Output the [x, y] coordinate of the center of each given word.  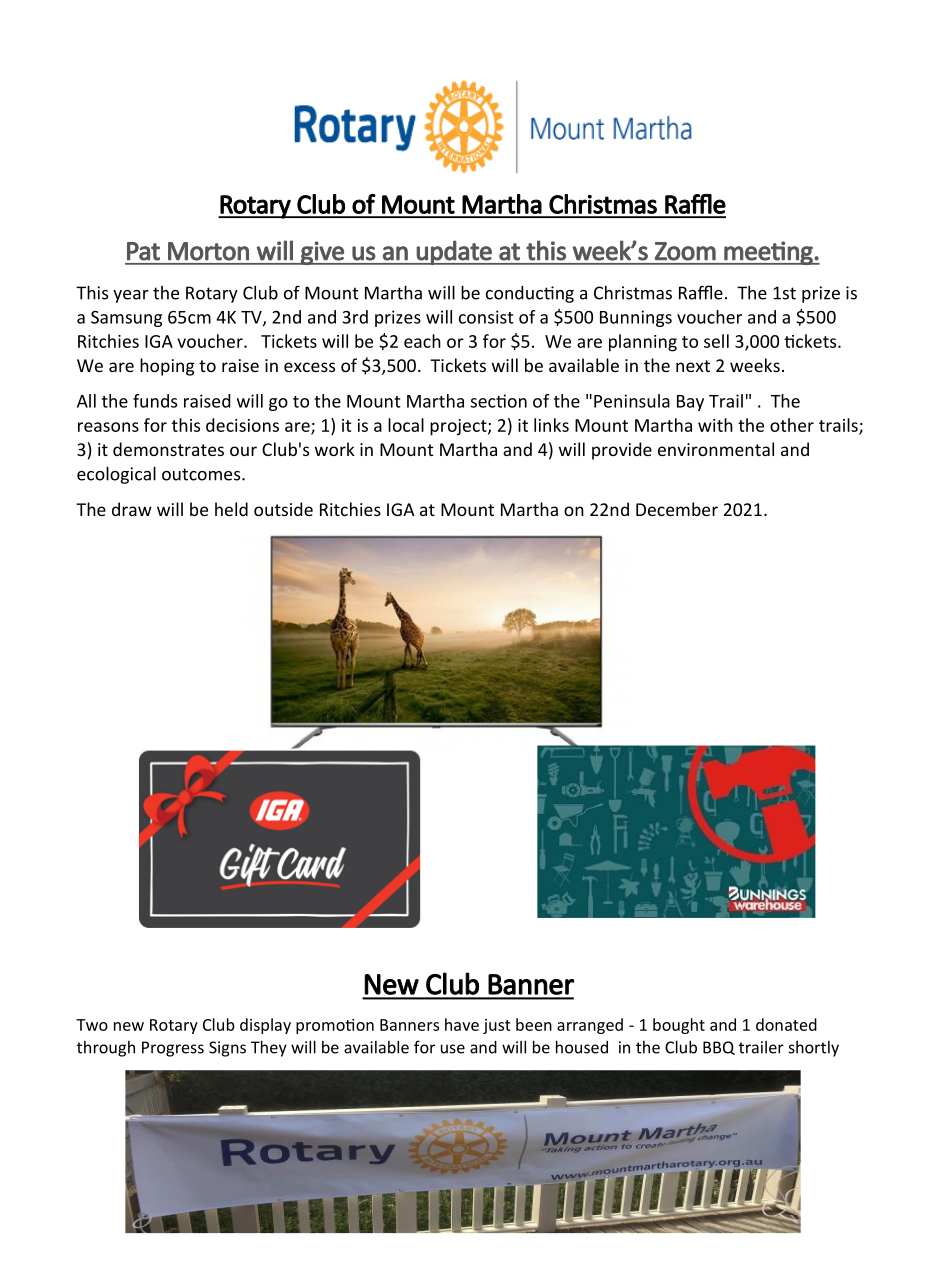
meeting [768, 253]
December [677, 509]
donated [786, 1024]
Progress [173, 1049]
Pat [143, 251]
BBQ [719, 1048]
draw [132, 509]
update [454, 252]
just [497, 1026]
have [462, 1024]
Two [92, 1025]
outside [283, 509]
